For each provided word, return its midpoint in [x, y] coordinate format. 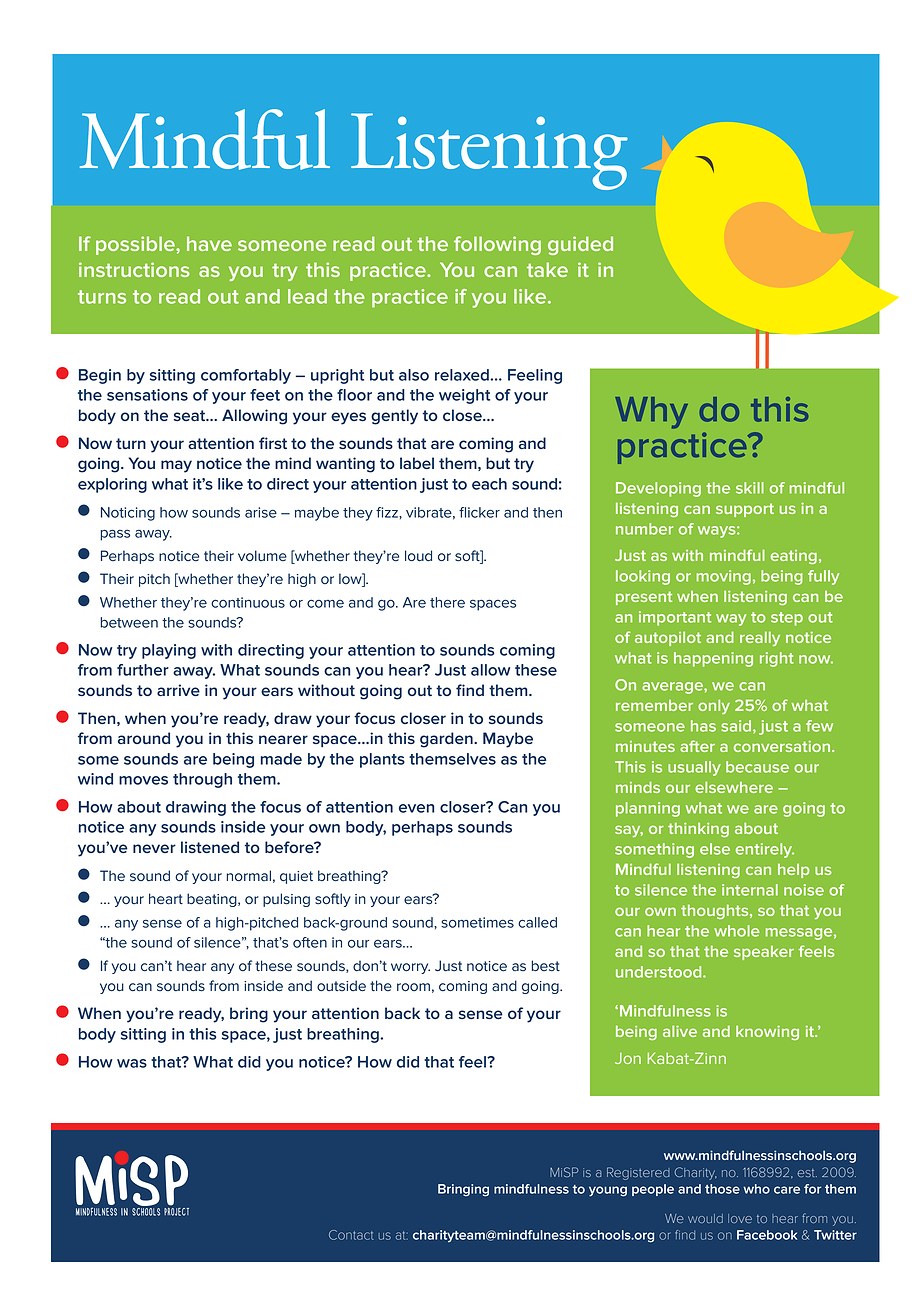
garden [447, 740]
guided [580, 245]
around [144, 738]
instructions [134, 269]
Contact [351, 1235]
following [497, 245]
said [737, 727]
